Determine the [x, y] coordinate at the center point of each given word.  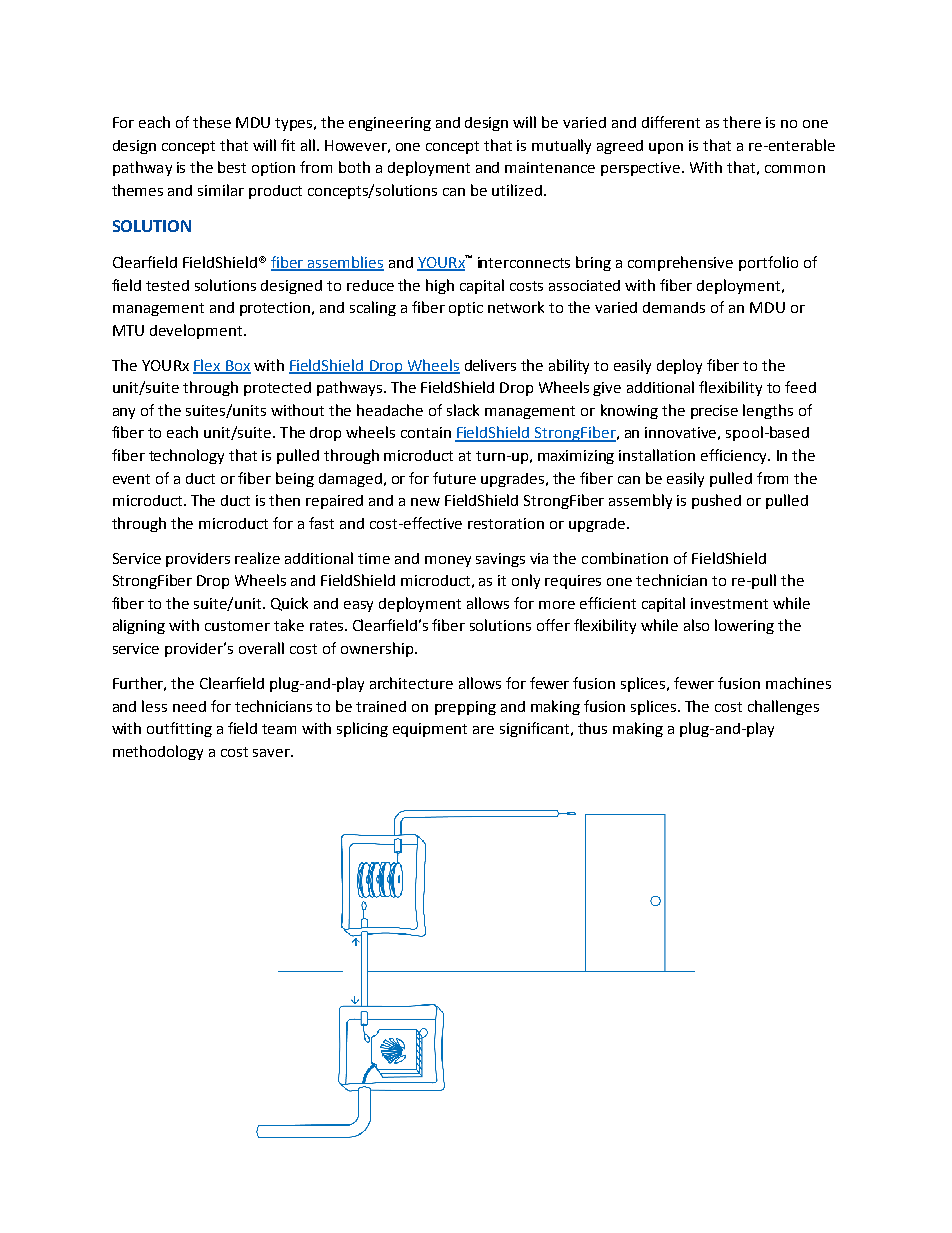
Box [237, 366]
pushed [716, 501]
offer [553, 625]
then [284, 500]
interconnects [524, 262]
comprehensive [680, 263]
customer [237, 626]
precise [714, 412]
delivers [490, 365]
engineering [390, 124]
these [212, 122]
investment [729, 603]
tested [167, 285]
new [425, 502]
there [742, 122]
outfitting [179, 729]
